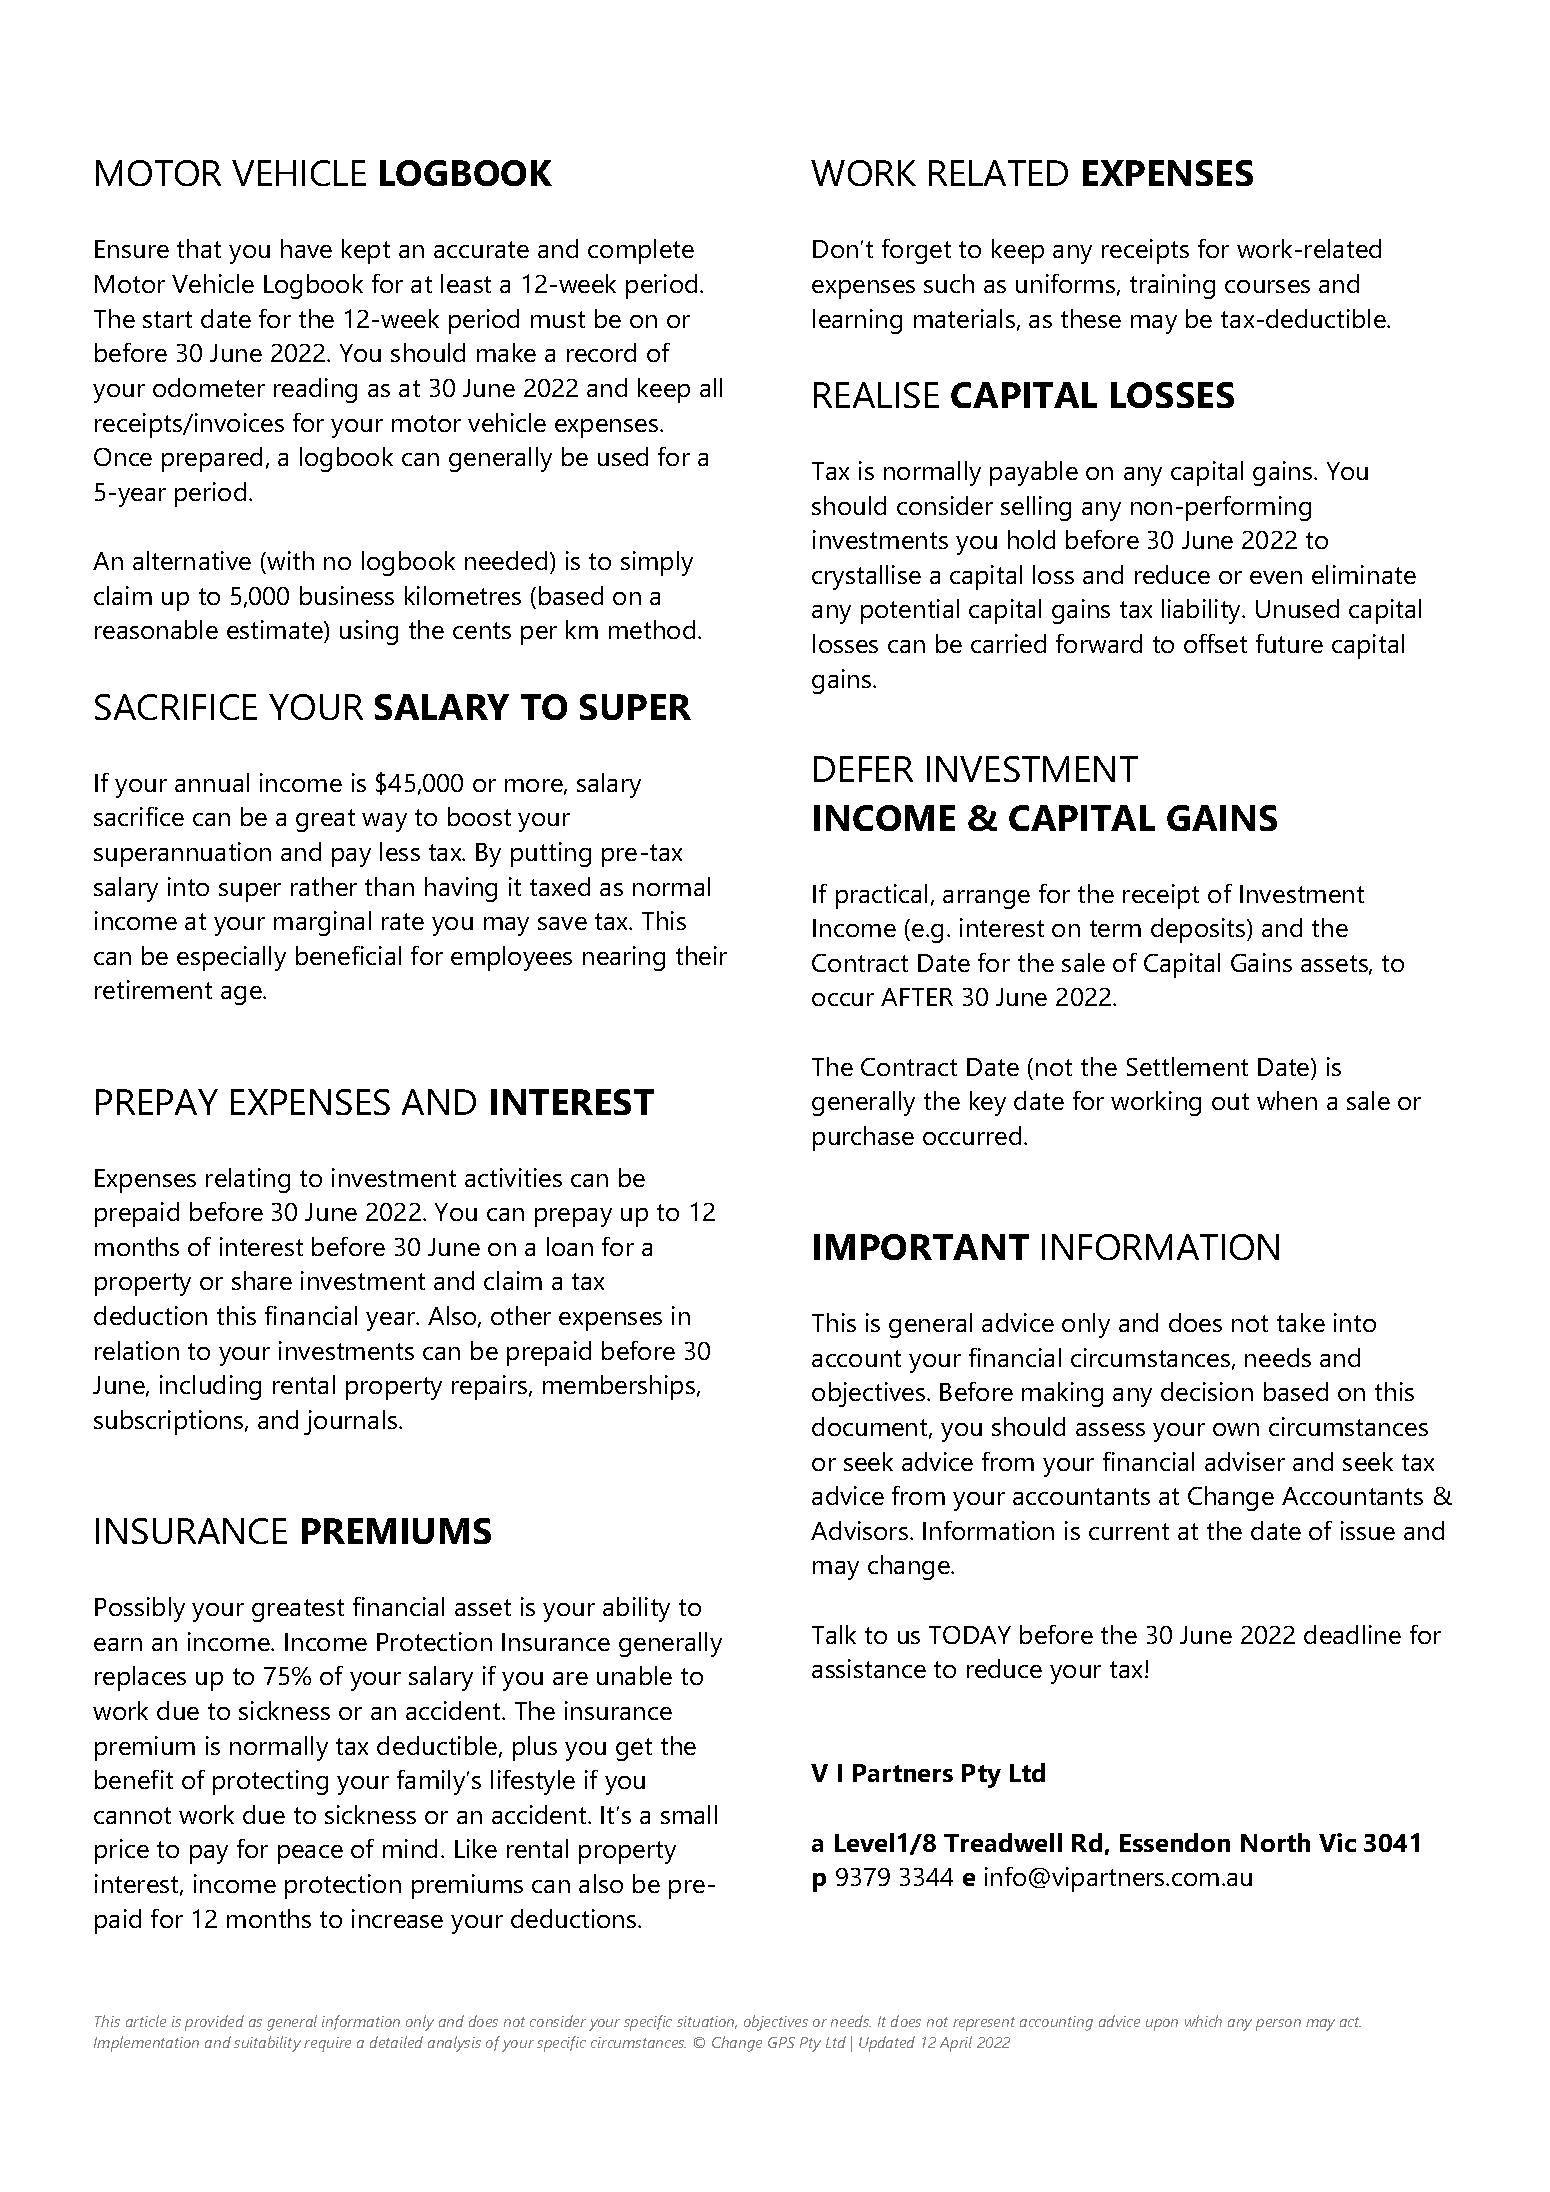  Describe the element at coordinates (641, 251) in the screenshot. I see `complete` at that location.
